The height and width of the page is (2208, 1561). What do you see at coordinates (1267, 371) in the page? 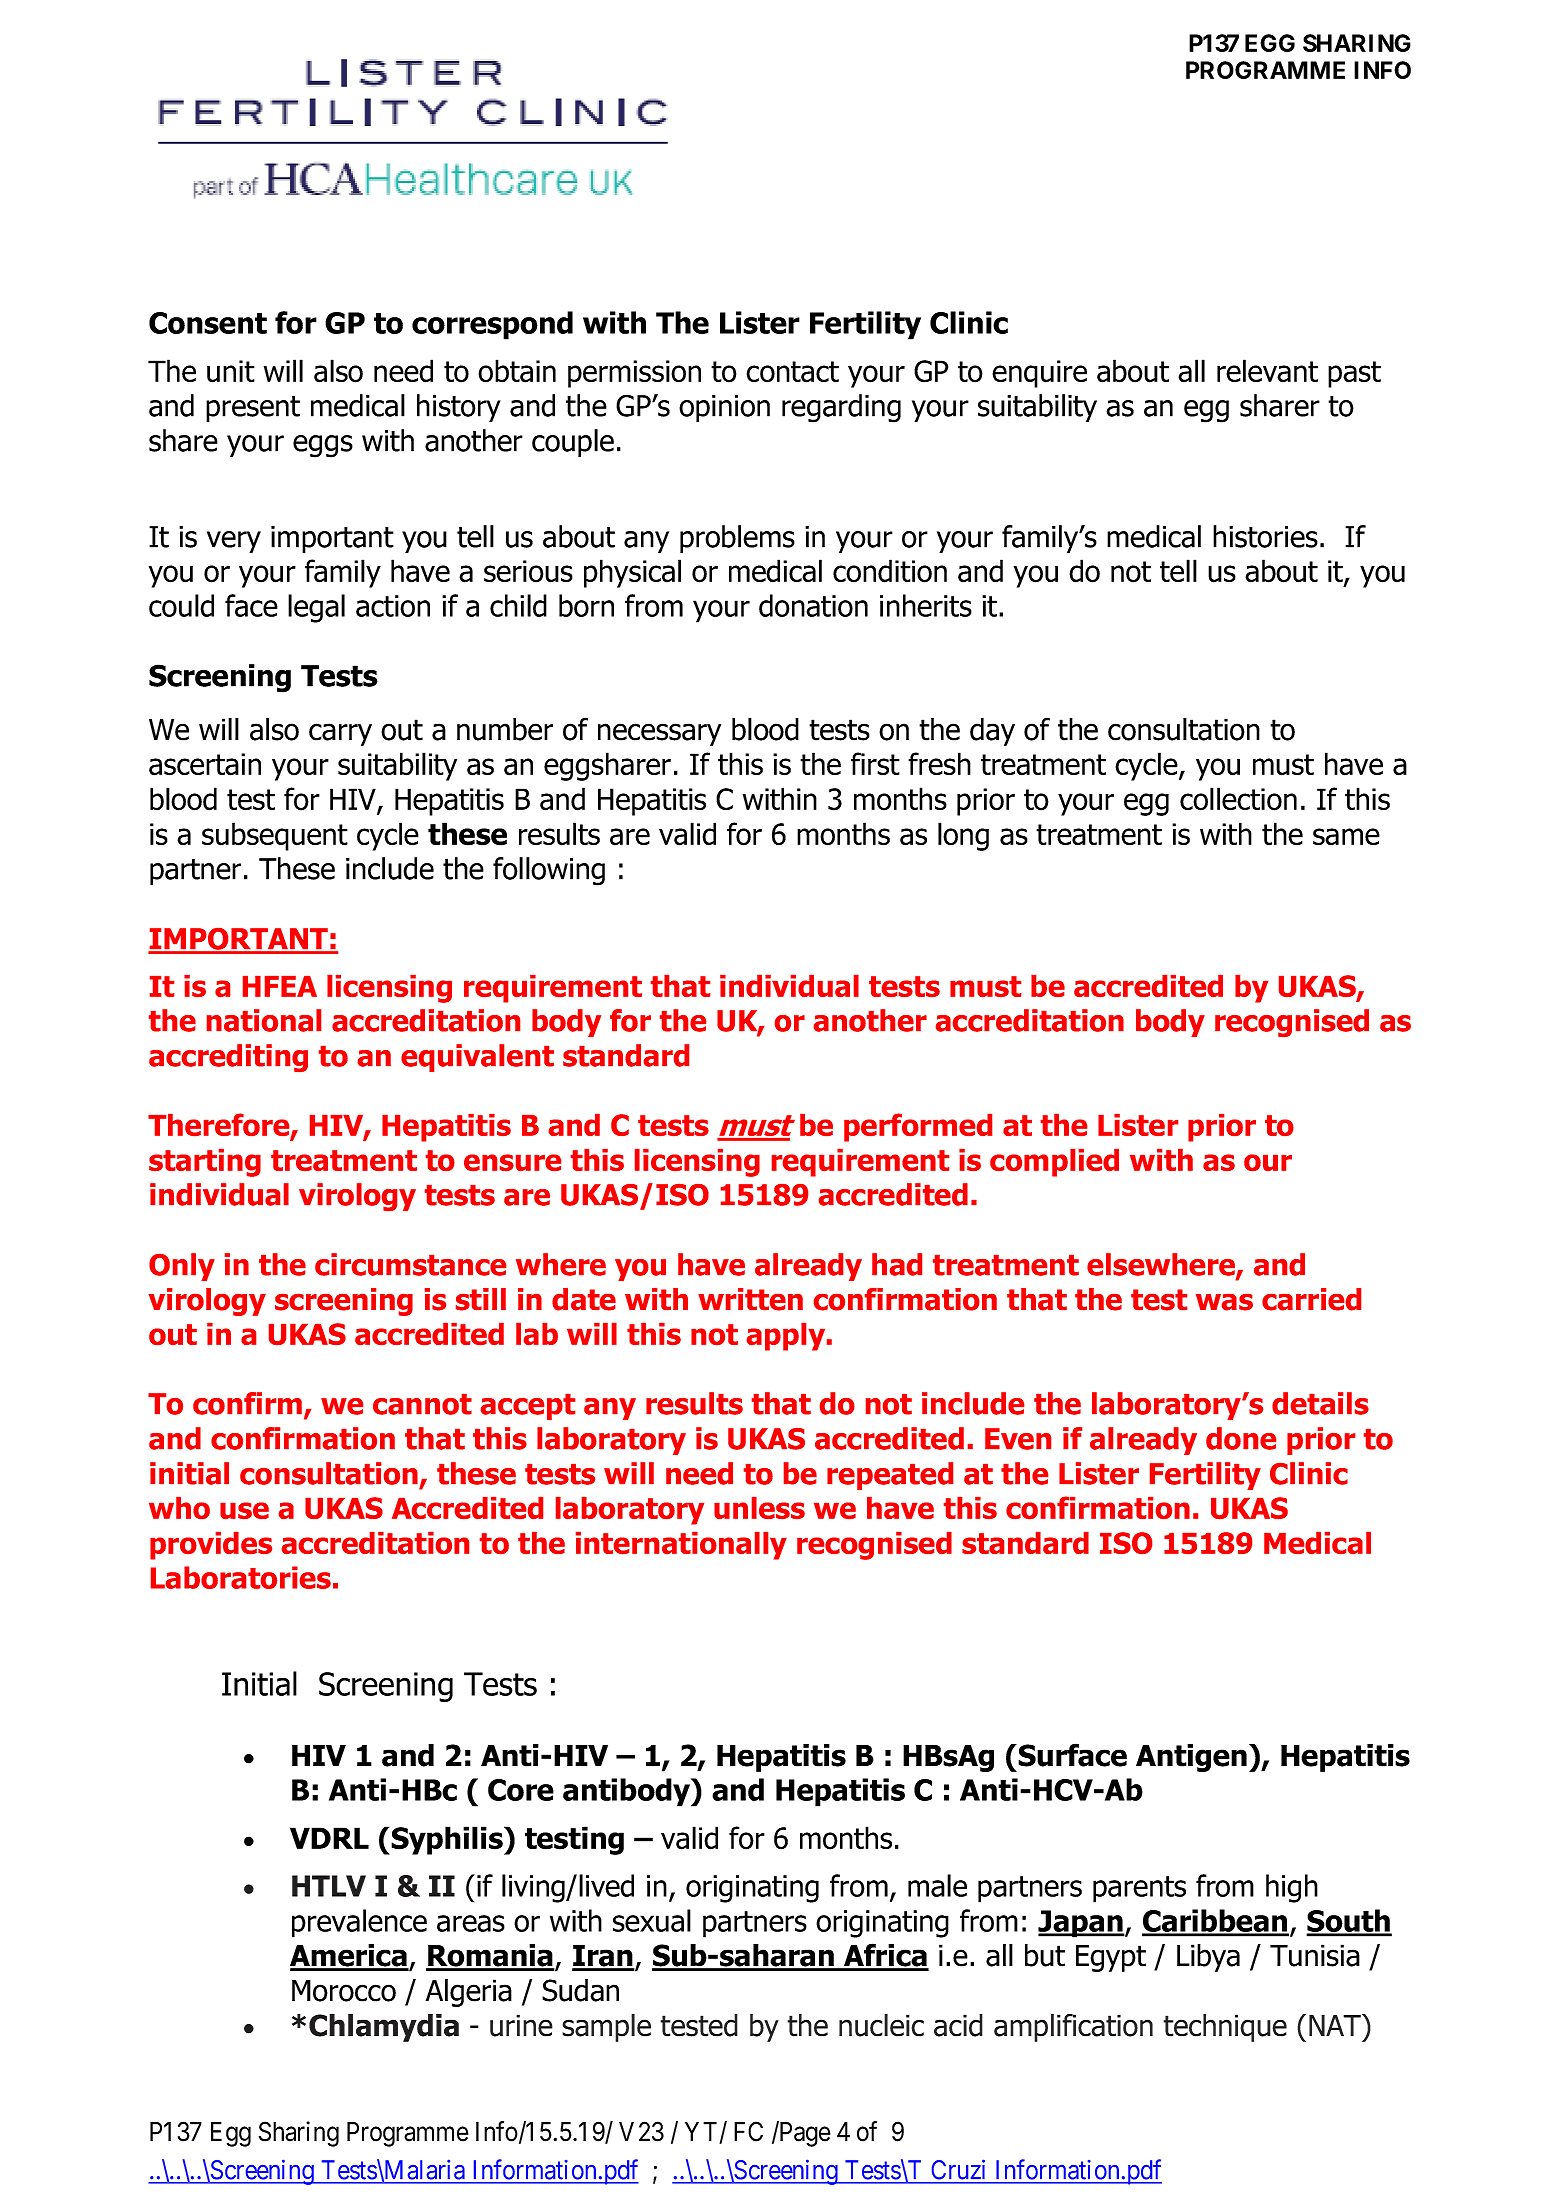
I see `relevant` at bounding box center [1267, 371].
